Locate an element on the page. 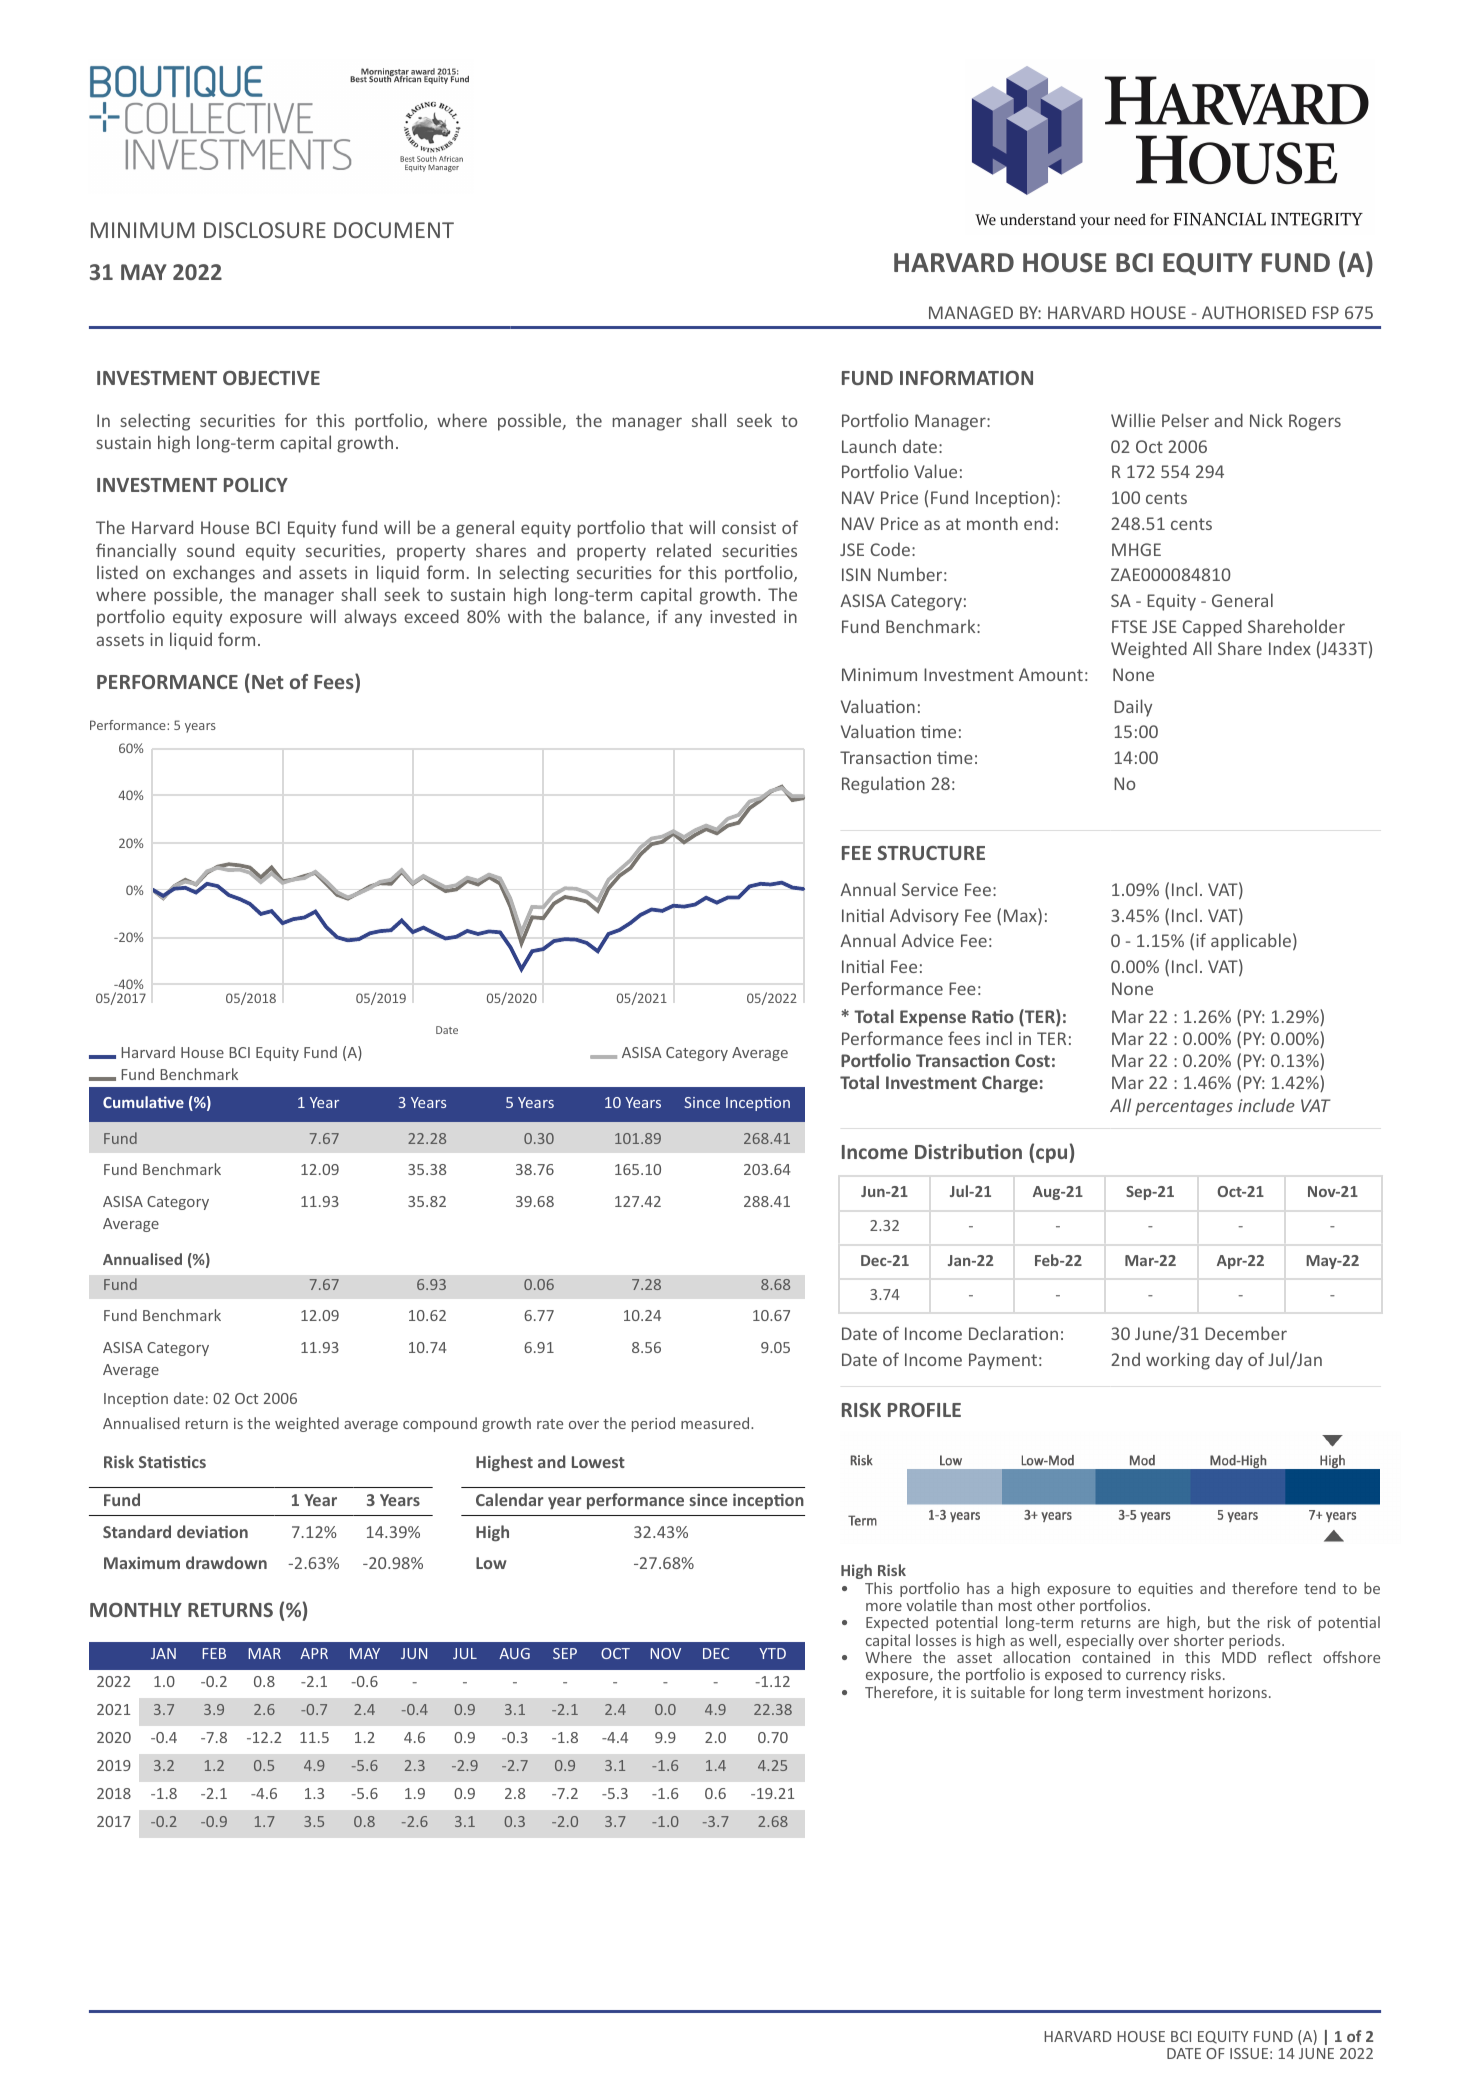  MANAGED is located at coordinates (971, 312).
